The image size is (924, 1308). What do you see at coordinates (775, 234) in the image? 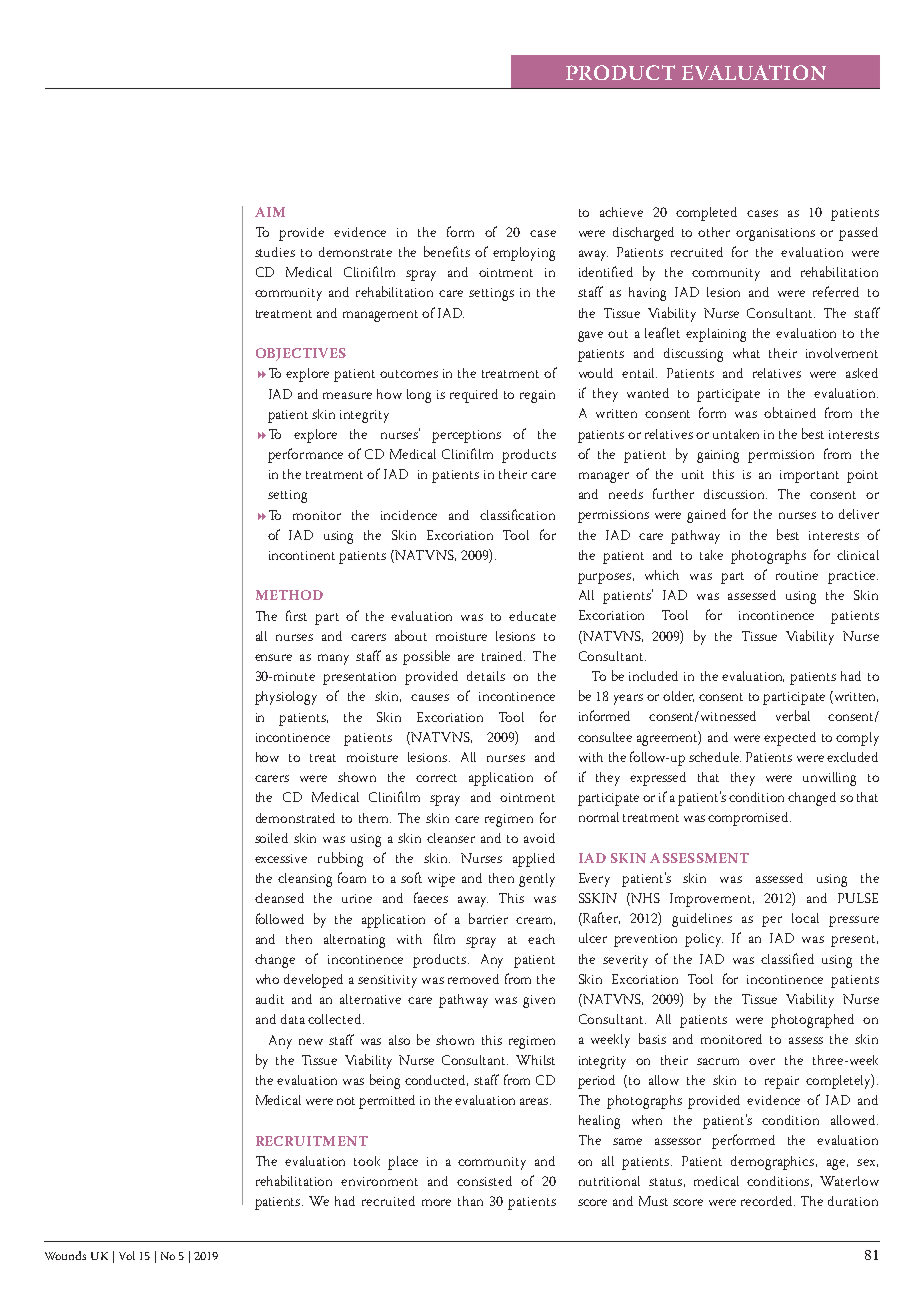
I see `organisations` at bounding box center [775, 234].
